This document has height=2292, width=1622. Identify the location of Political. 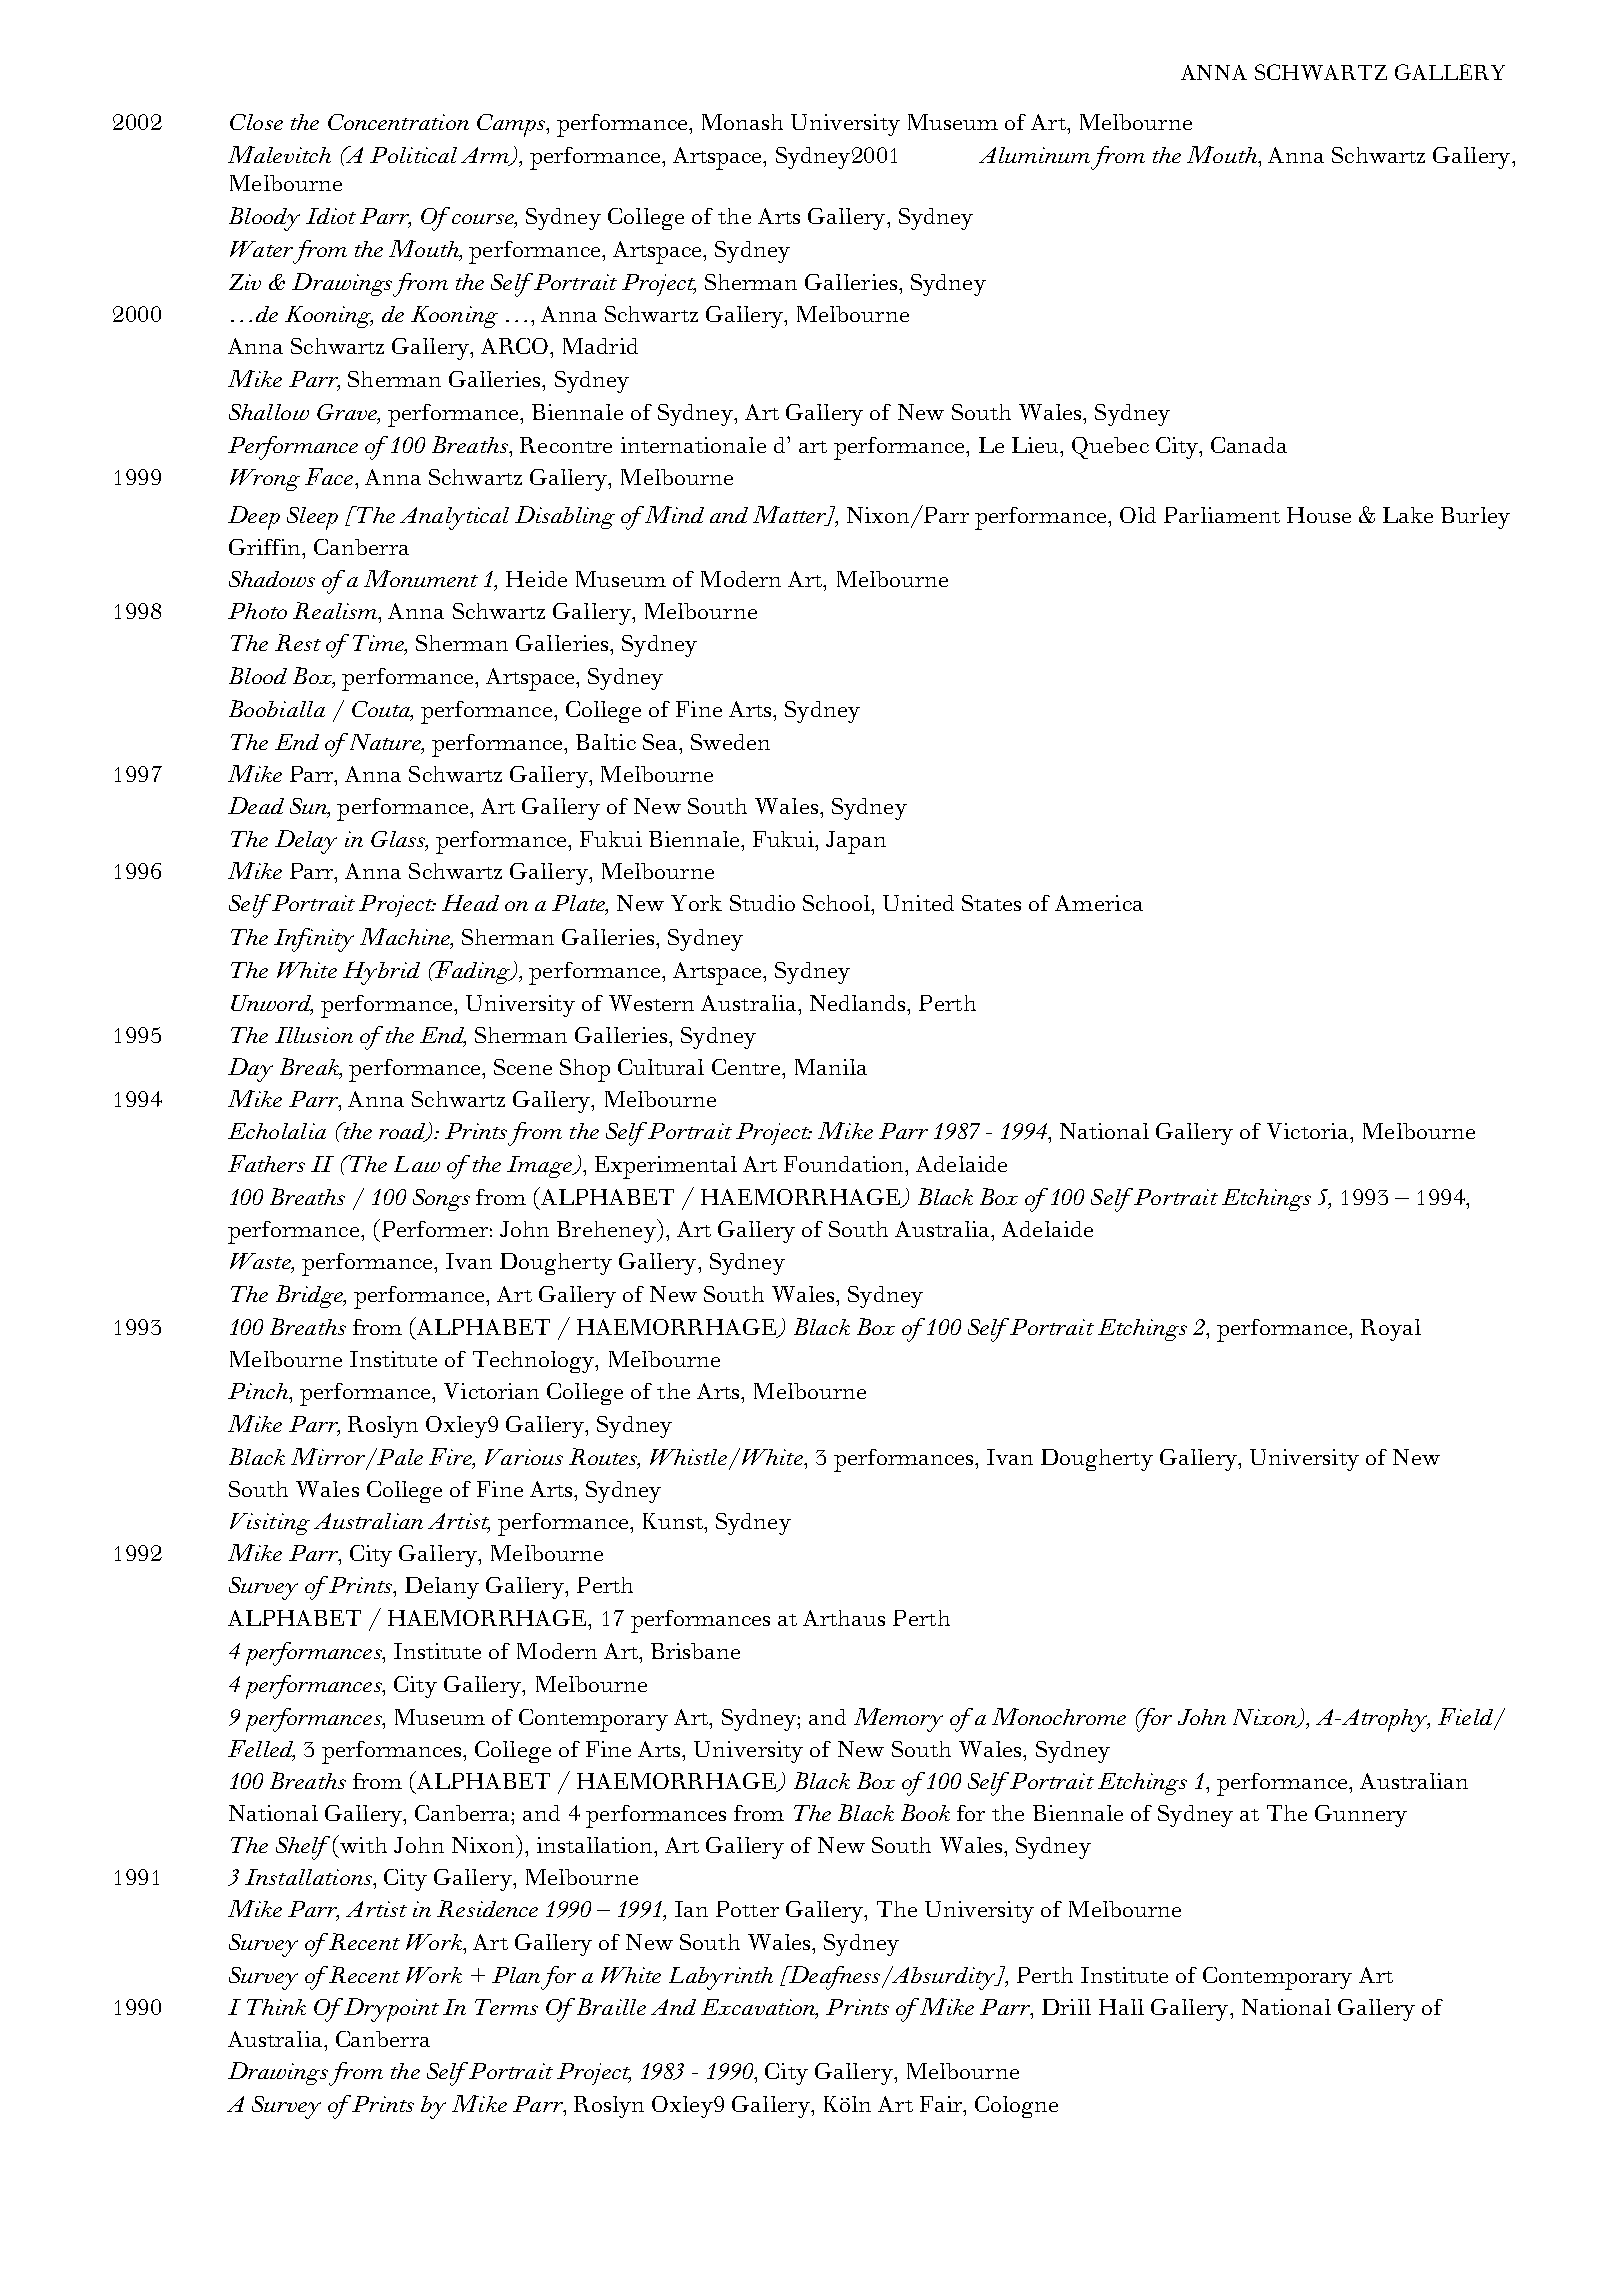
(413, 155).
